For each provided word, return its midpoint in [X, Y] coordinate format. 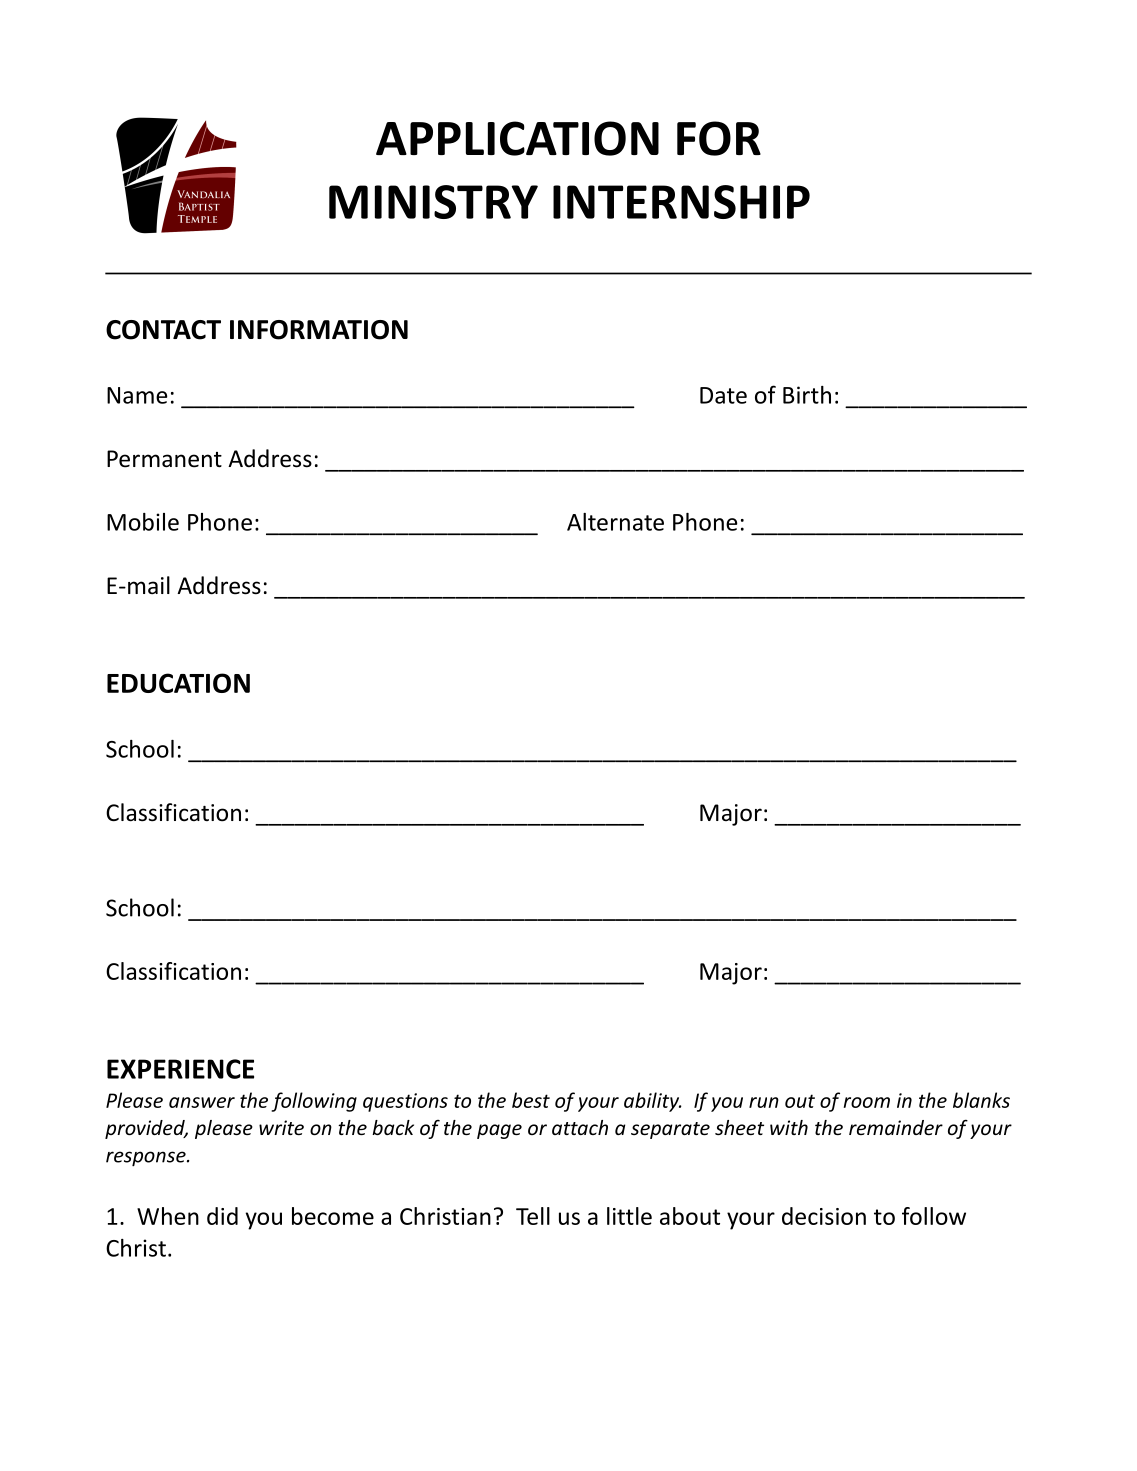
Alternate [615, 522]
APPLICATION [517, 138]
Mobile [143, 522]
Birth [807, 395]
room [866, 1102]
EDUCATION [178, 683]
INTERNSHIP [681, 202]
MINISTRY [433, 202]
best [531, 1100]
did [222, 1216]
